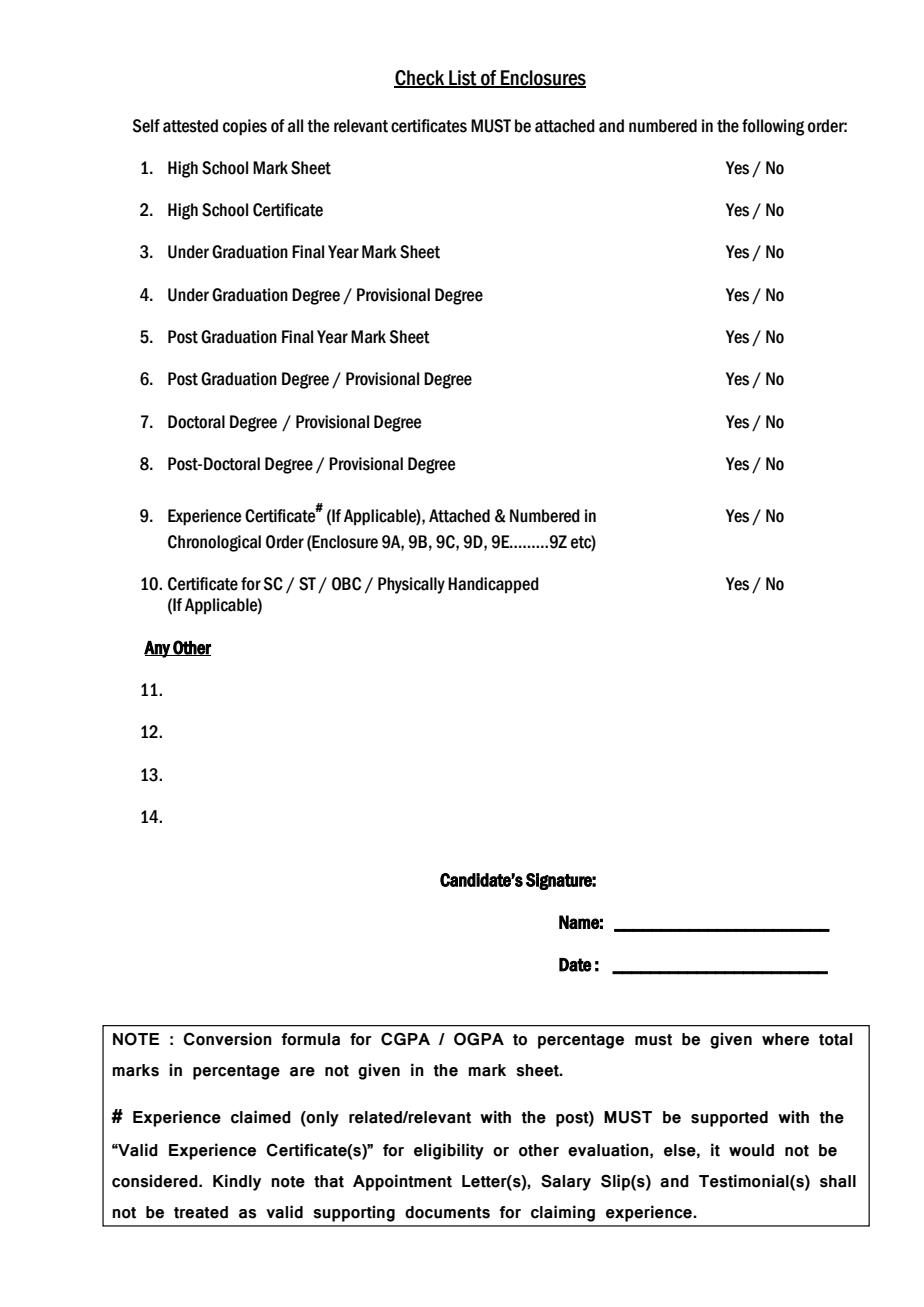  I want to click on would, so click(751, 1150).
